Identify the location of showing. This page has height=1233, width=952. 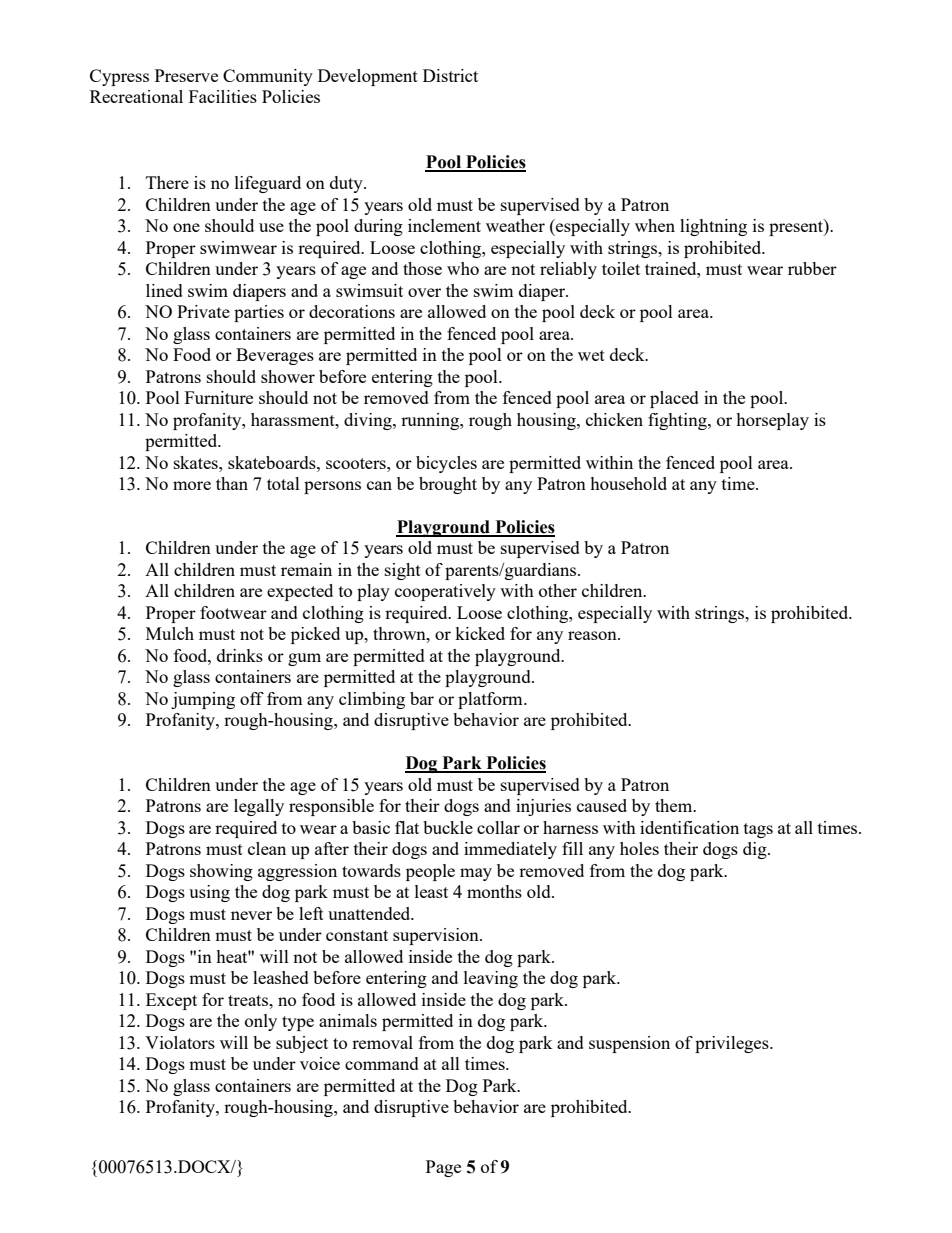
(221, 872).
